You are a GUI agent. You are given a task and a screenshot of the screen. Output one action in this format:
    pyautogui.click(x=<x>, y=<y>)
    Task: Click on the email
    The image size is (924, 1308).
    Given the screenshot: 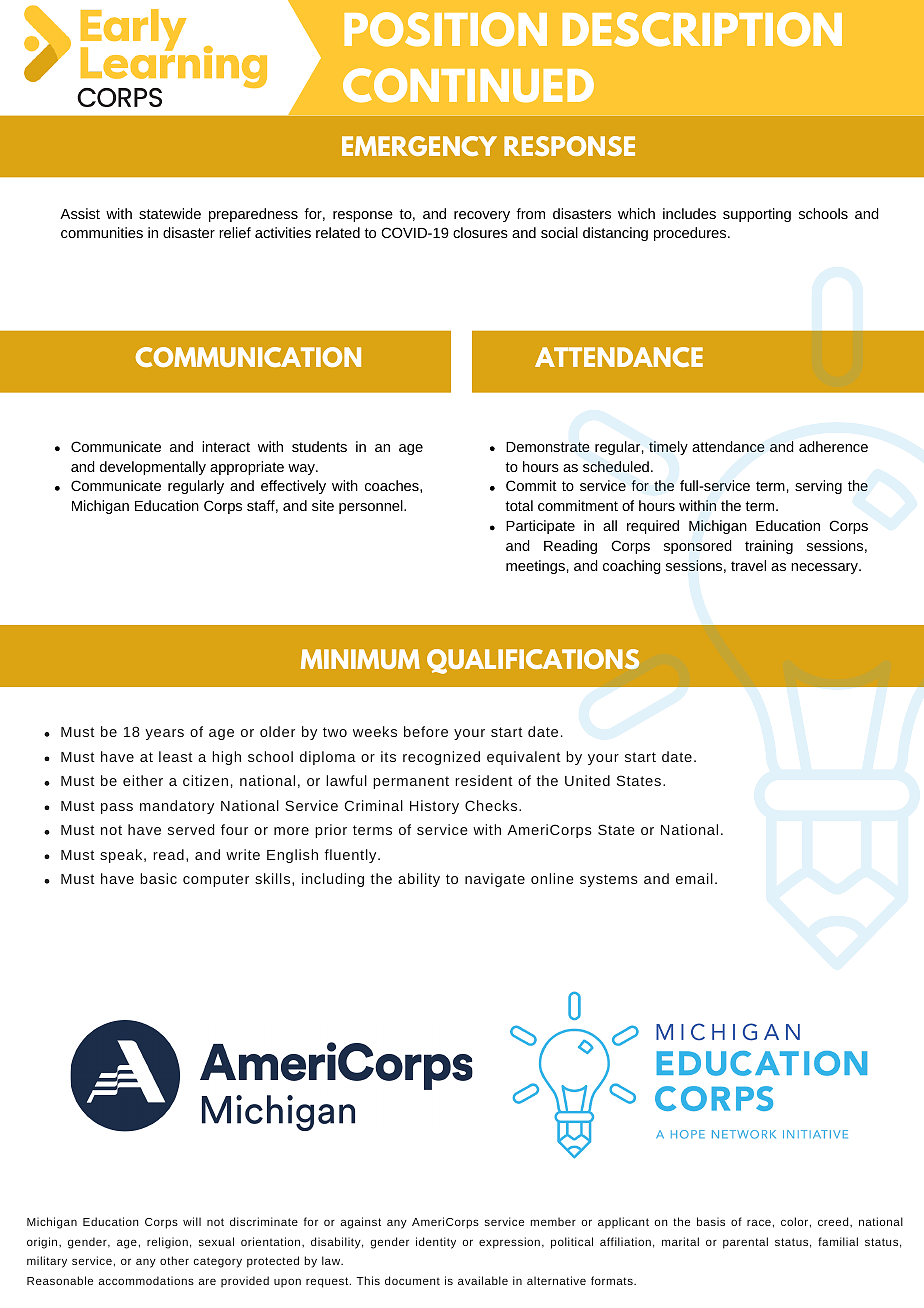 What is the action you would take?
    pyautogui.click(x=694, y=878)
